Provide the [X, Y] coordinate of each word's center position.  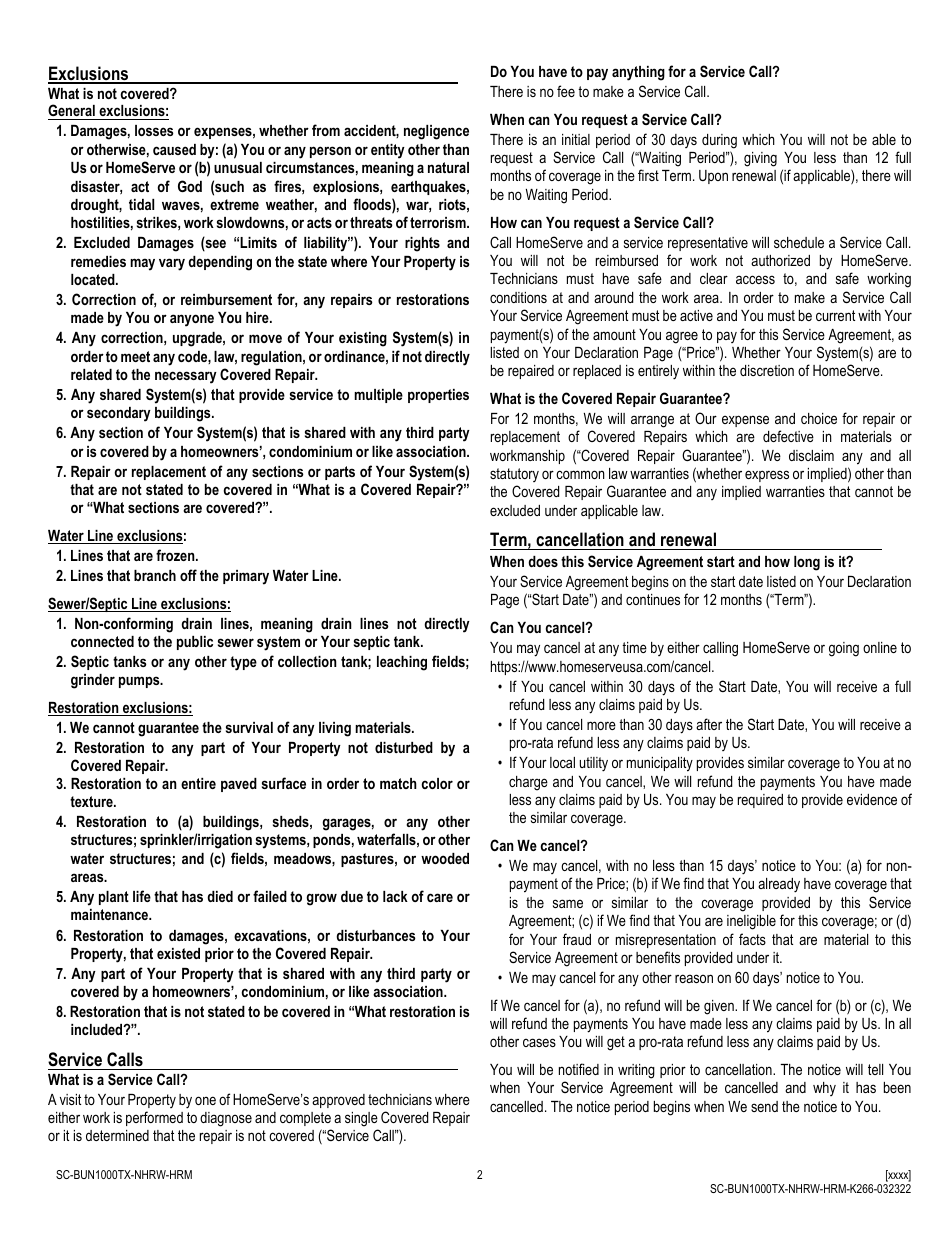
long [807, 563]
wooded [445, 858]
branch [155, 575]
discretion [767, 370]
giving [760, 159]
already [779, 885]
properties [438, 396]
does [543, 561]
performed [154, 1118]
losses [154, 130]
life [142, 896]
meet [135, 356]
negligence [436, 132]
